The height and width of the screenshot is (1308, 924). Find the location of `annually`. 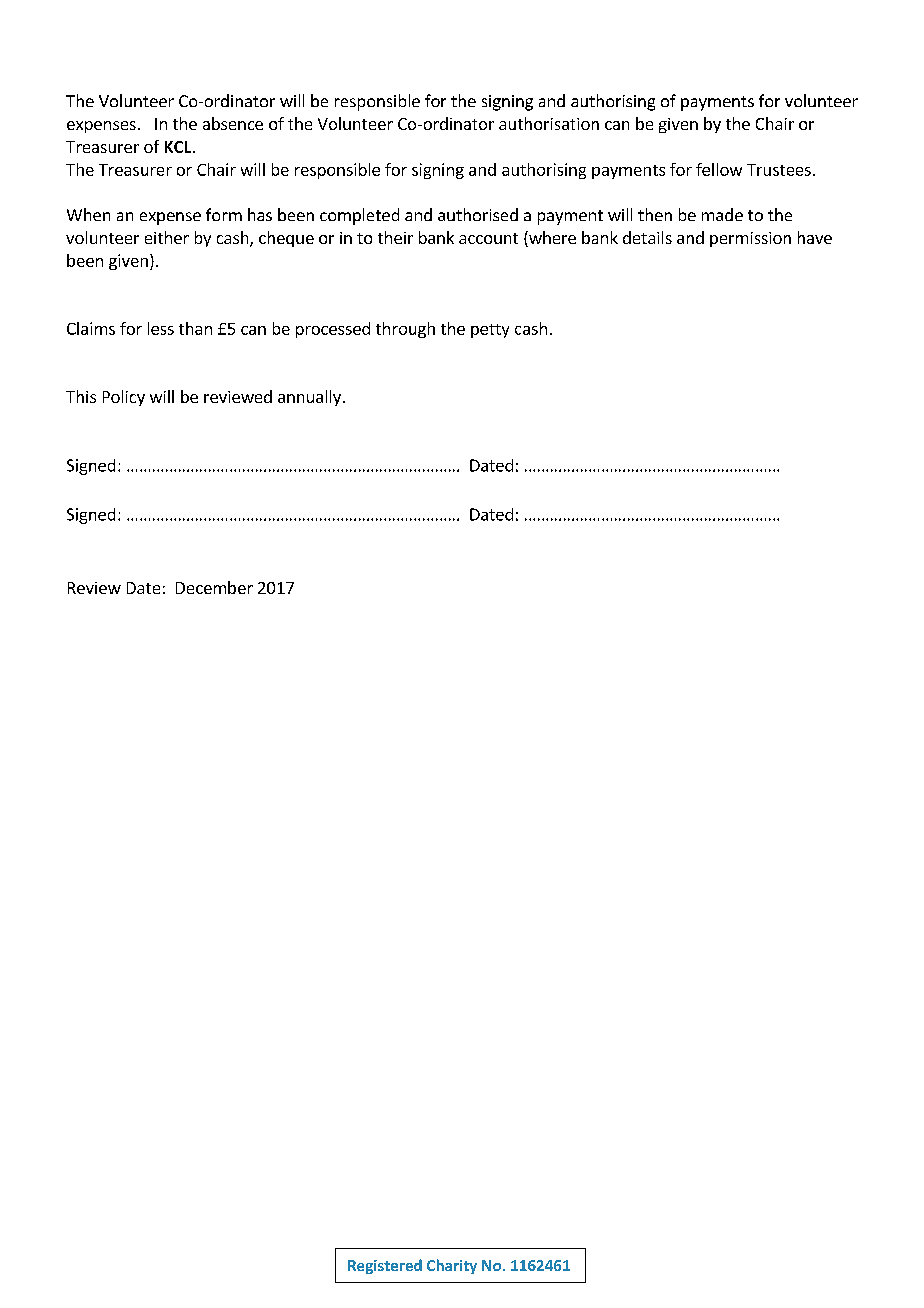

annually is located at coordinates (309, 398).
